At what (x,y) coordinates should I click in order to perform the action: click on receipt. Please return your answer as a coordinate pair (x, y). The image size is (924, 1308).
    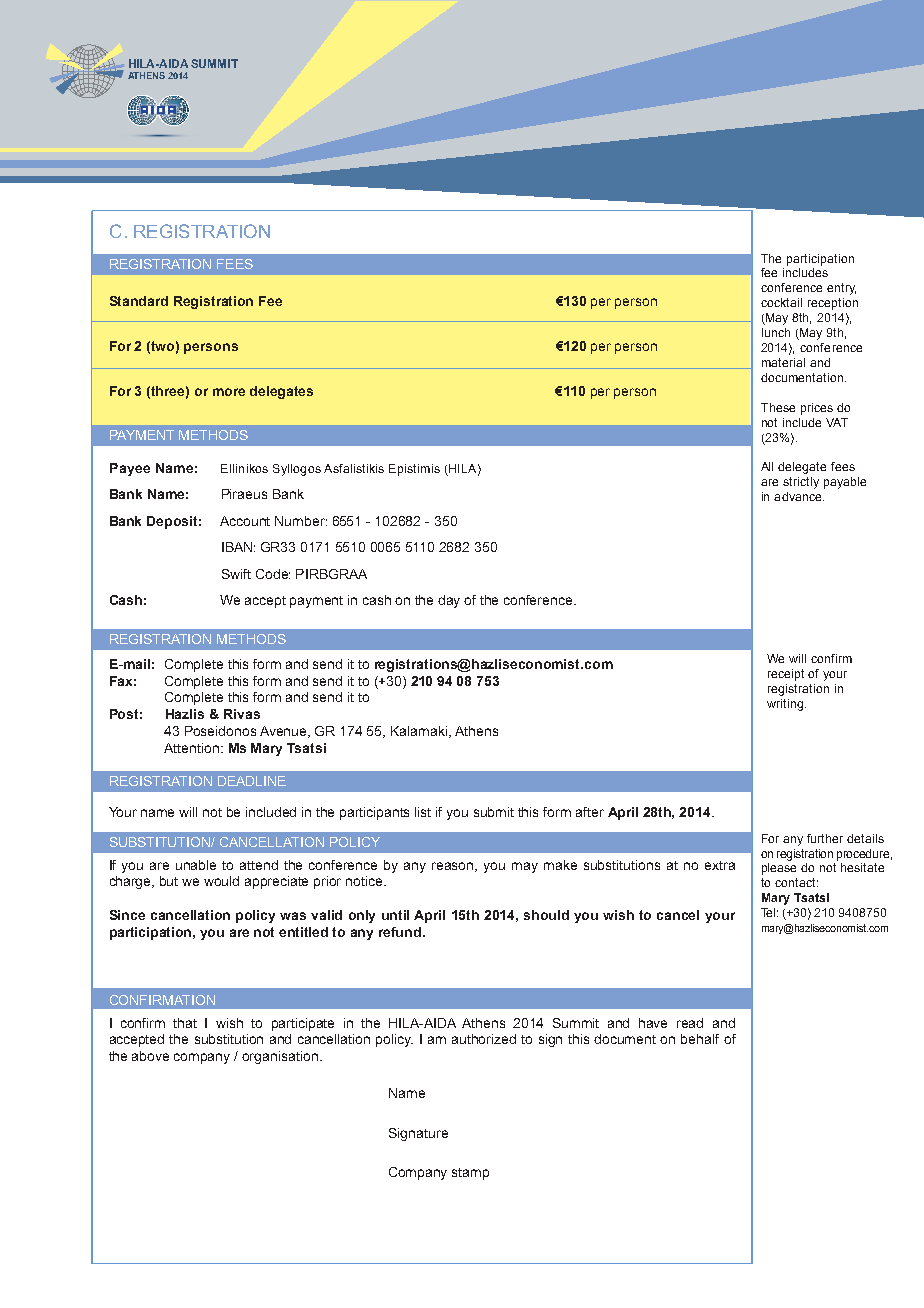
    Looking at the image, I should click on (786, 675).
